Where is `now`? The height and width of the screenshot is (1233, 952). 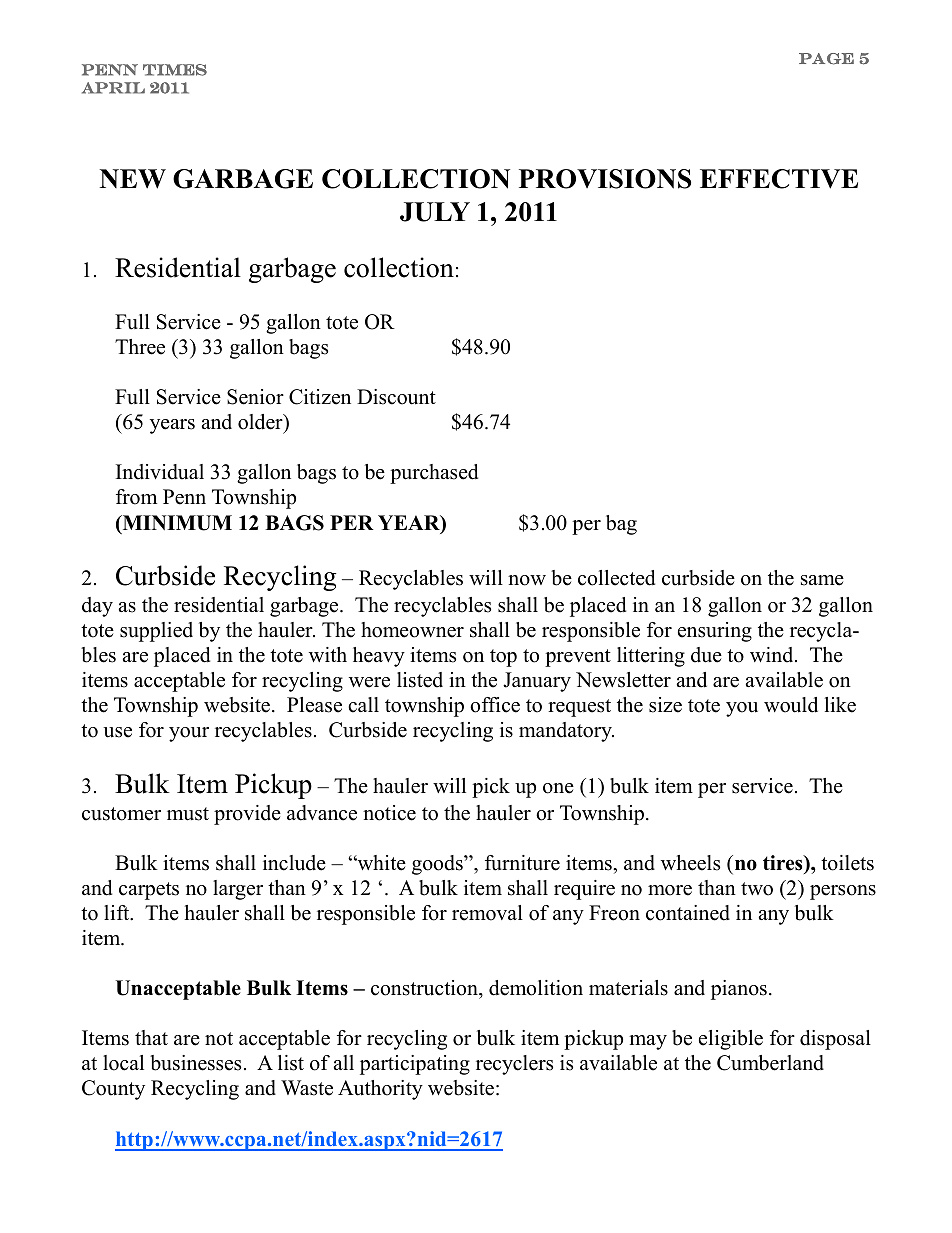 now is located at coordinates (527, 580).
